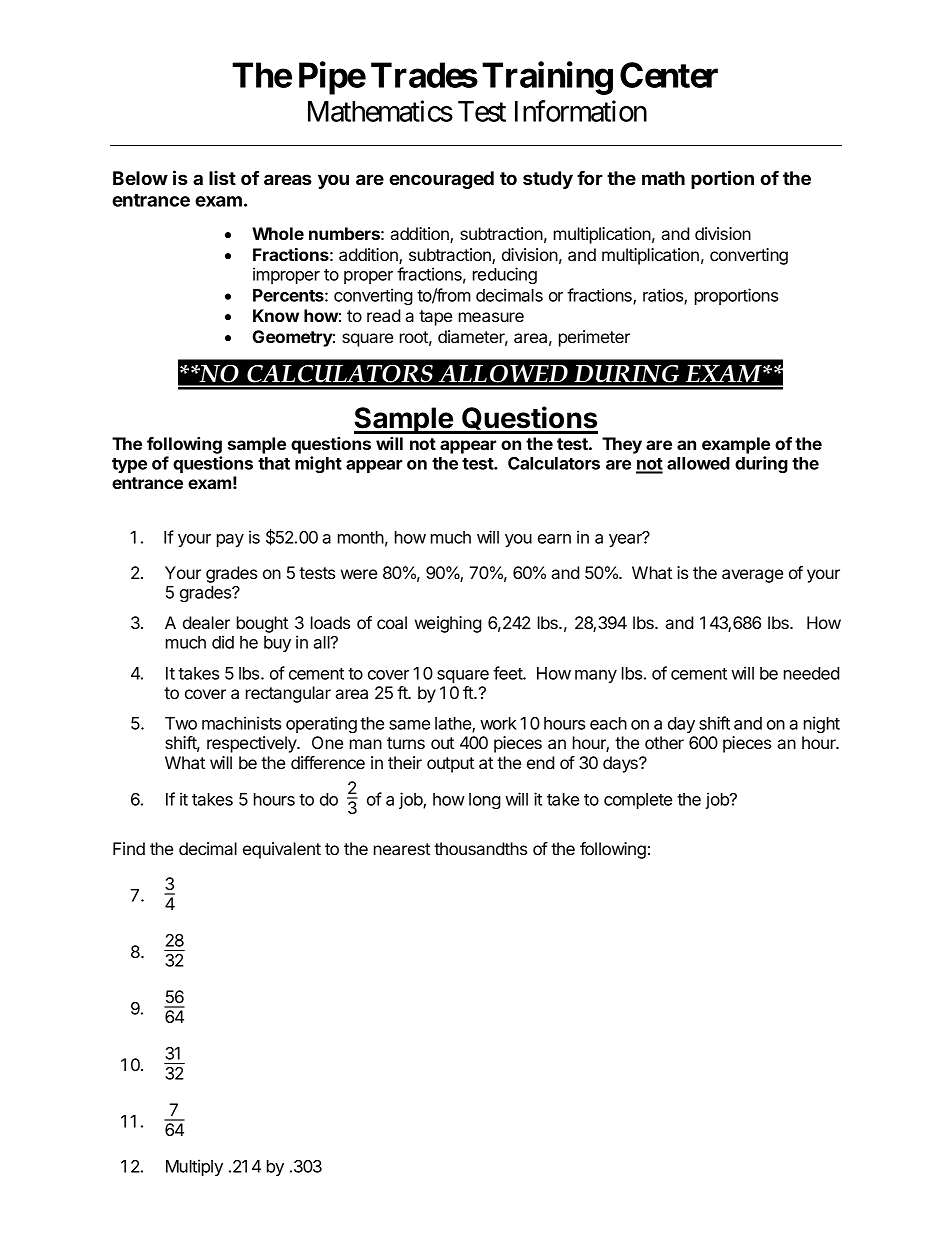  Describe the element at coordinates (669, 75) in the screenshot. I see `Center` at that location.
